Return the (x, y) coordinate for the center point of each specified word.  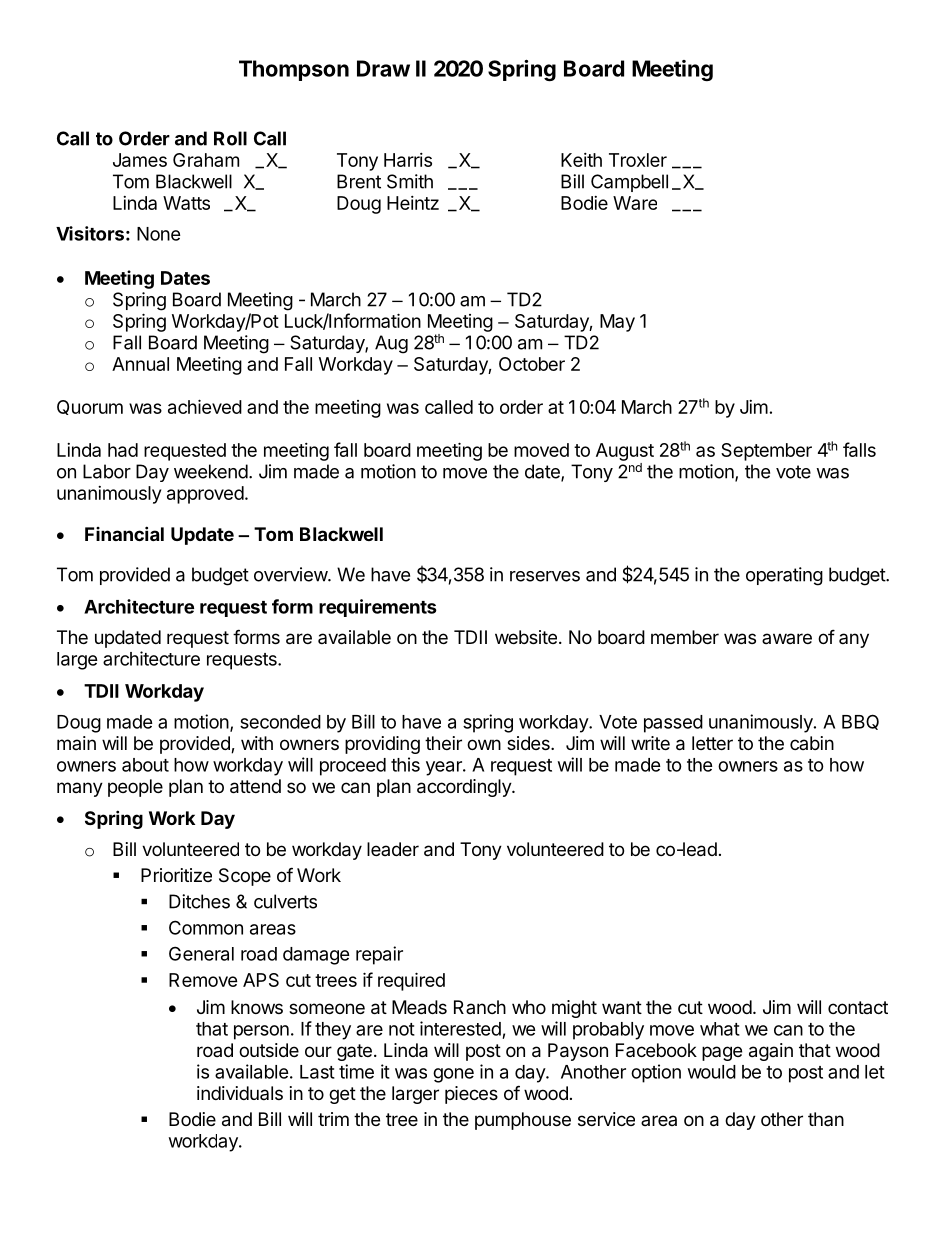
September (766, 452)
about (145, 765)
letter (712, 743)
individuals (240, 1093)
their (443, 743)
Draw (383, 68)
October (532, 364)
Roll (230, 138)
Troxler (638, 160)
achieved (205, 406)
